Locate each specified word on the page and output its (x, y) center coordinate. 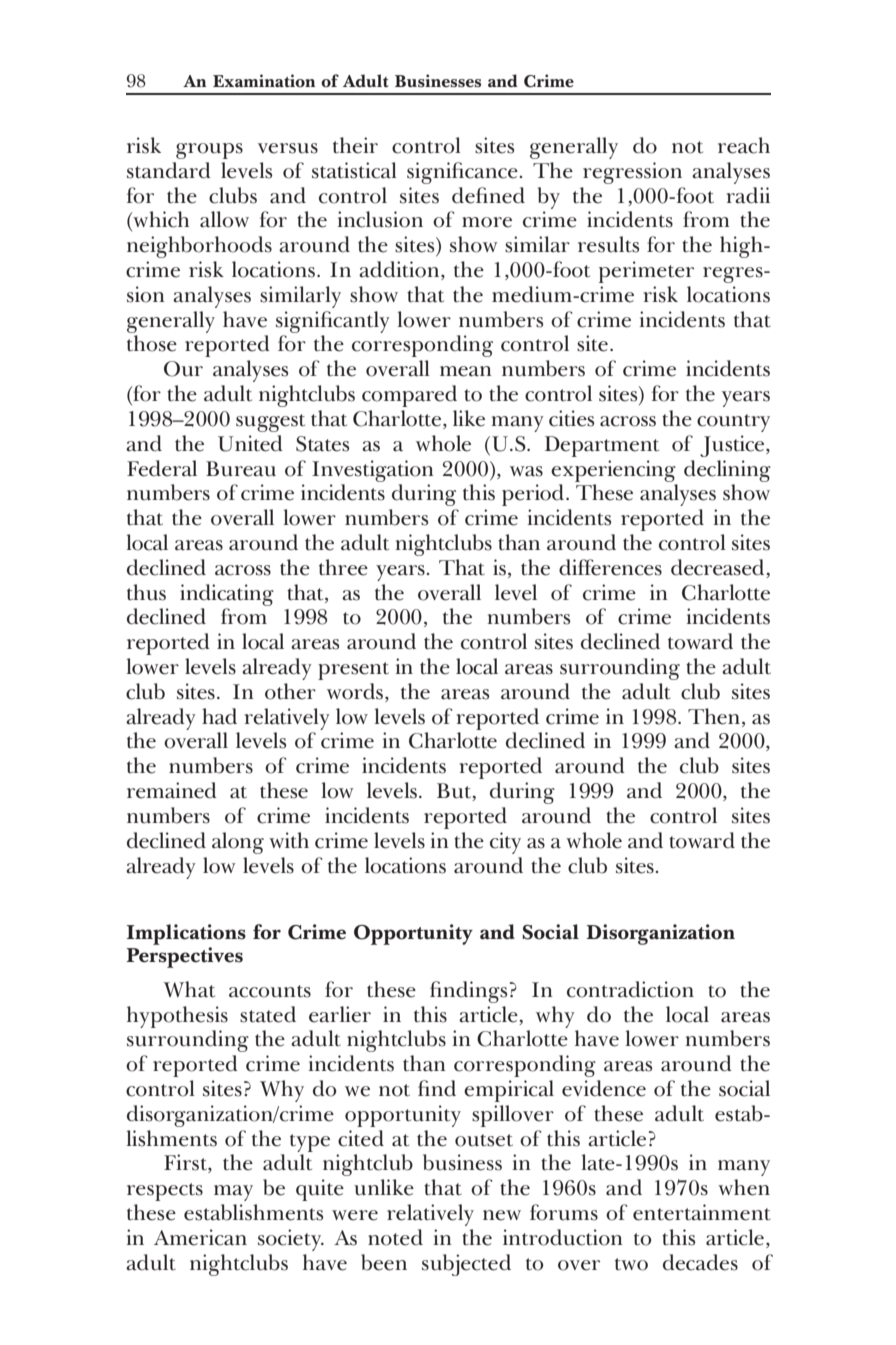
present (353, 671)
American (200, 1237)
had (219, 716)
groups (209, 151)
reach (744, 145)
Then (715, 717)
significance (463, 173)
